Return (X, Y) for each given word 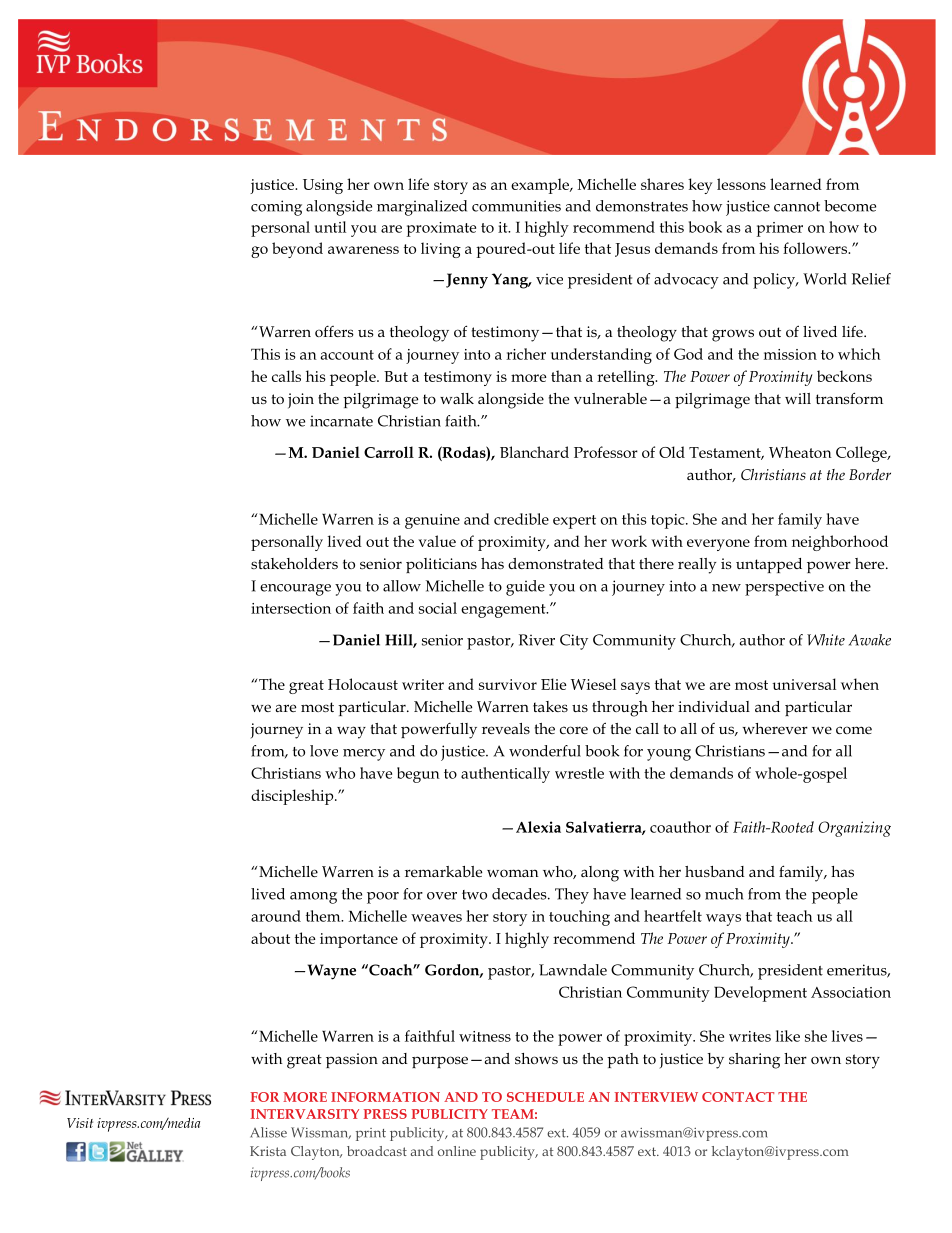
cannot (797, 207)
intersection (291, 608)
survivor (508, 684)
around (276, 916)
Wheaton (800, 452)
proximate (441, 229)
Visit (80, 1123)
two (474, 895)
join (301, 401)
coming (276, 208)
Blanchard (534, 452)
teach (795, 916)
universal (804, 684)
